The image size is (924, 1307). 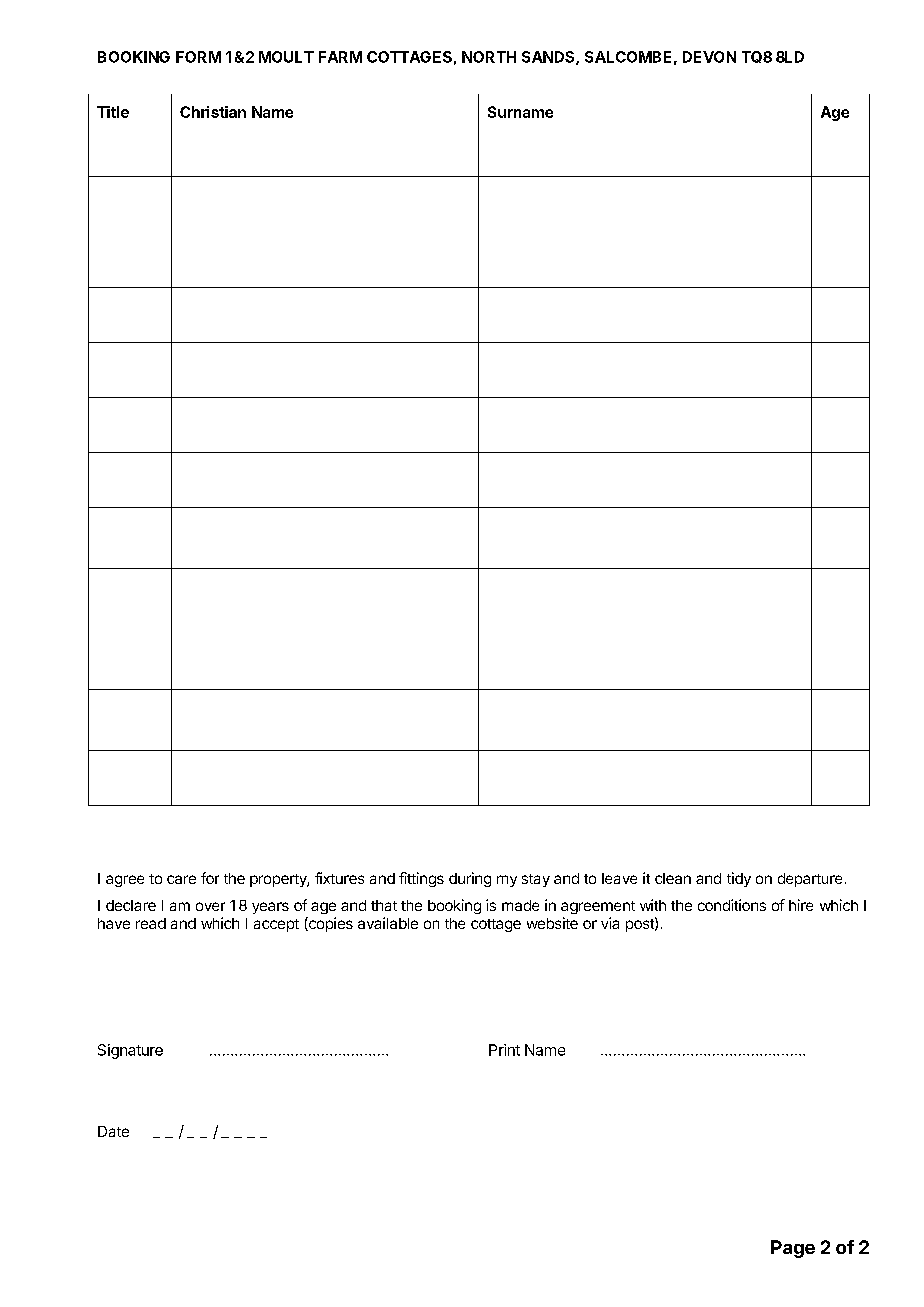 What do you see at coordinates (113, 1131) in the document?
I see `Date` at bounding box center [113, 1131].
